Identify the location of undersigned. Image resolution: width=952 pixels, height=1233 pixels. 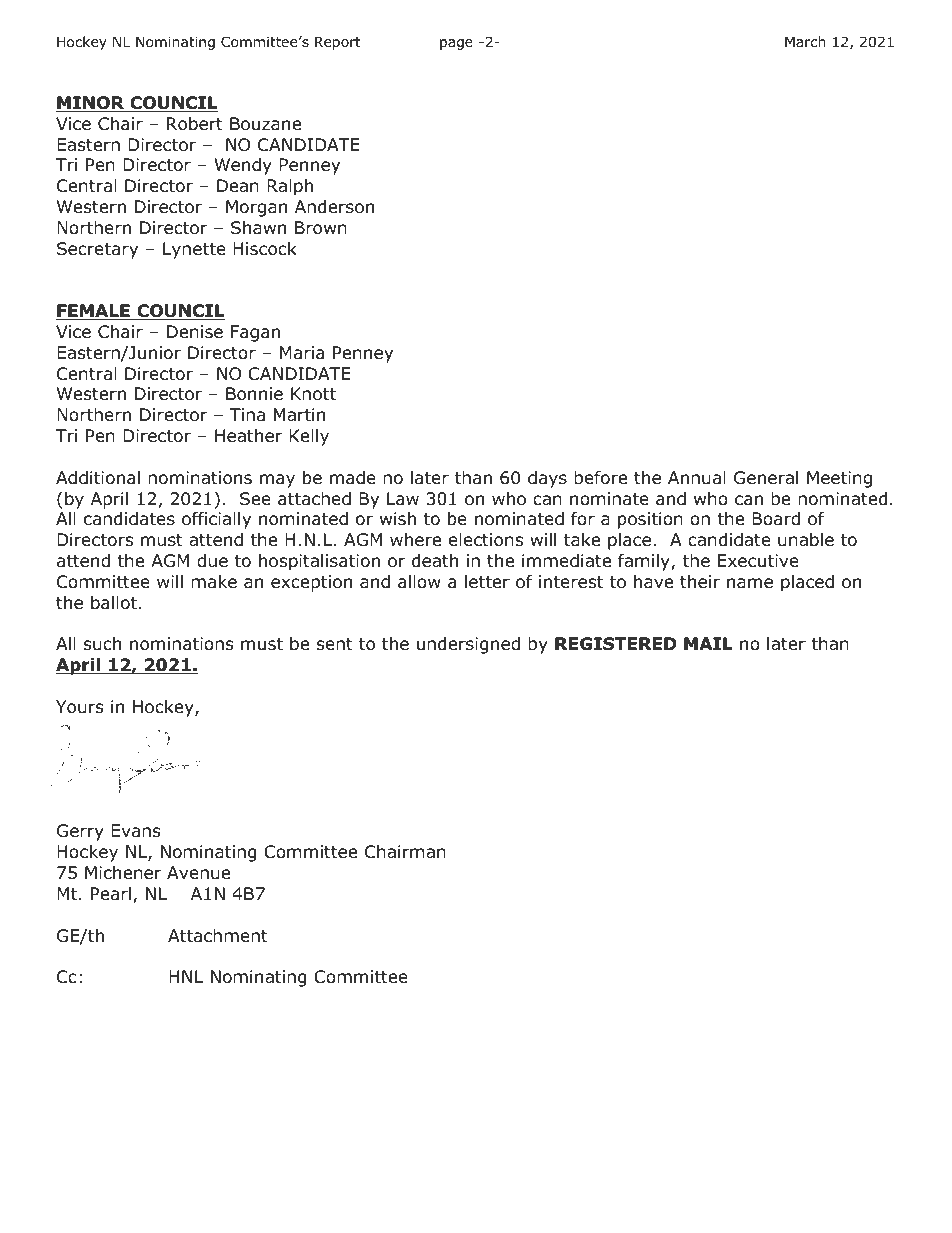
(468, 645).
